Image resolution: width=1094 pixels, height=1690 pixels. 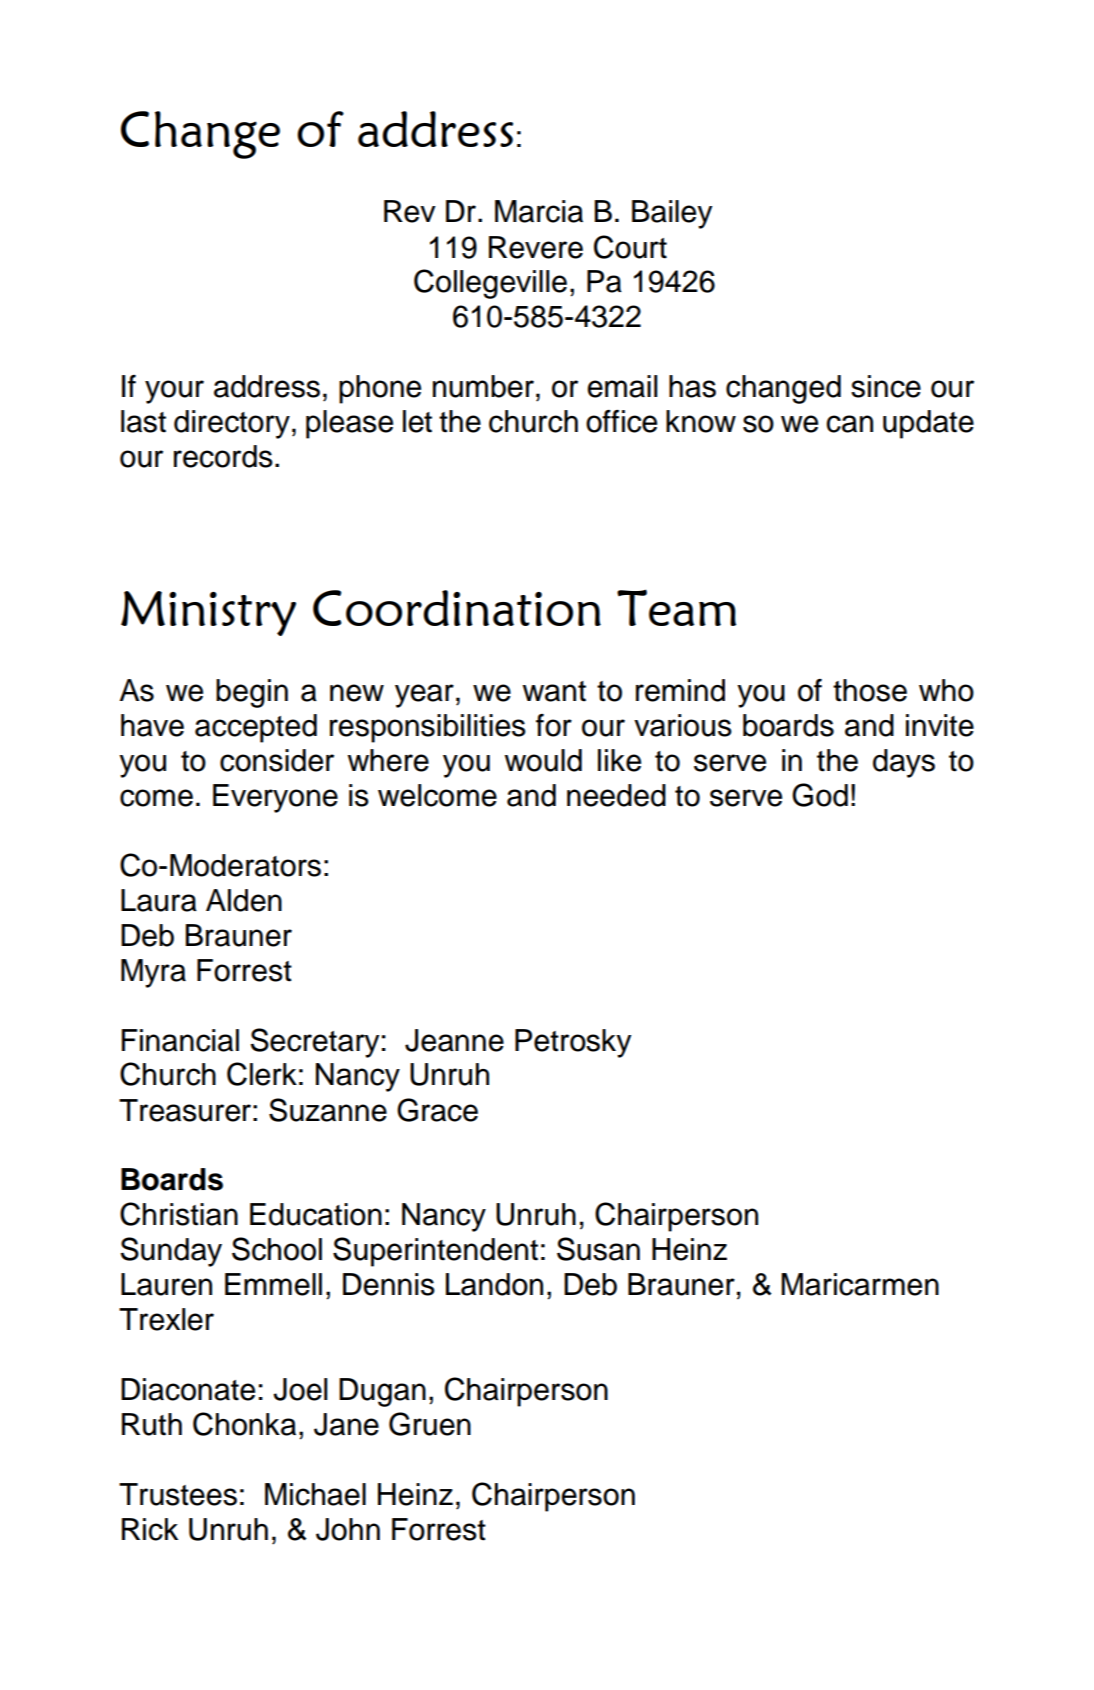 What do you see at coordinates (178, 1494) in the document?
I see `Trustees` at bounding box center [178, 1494].
